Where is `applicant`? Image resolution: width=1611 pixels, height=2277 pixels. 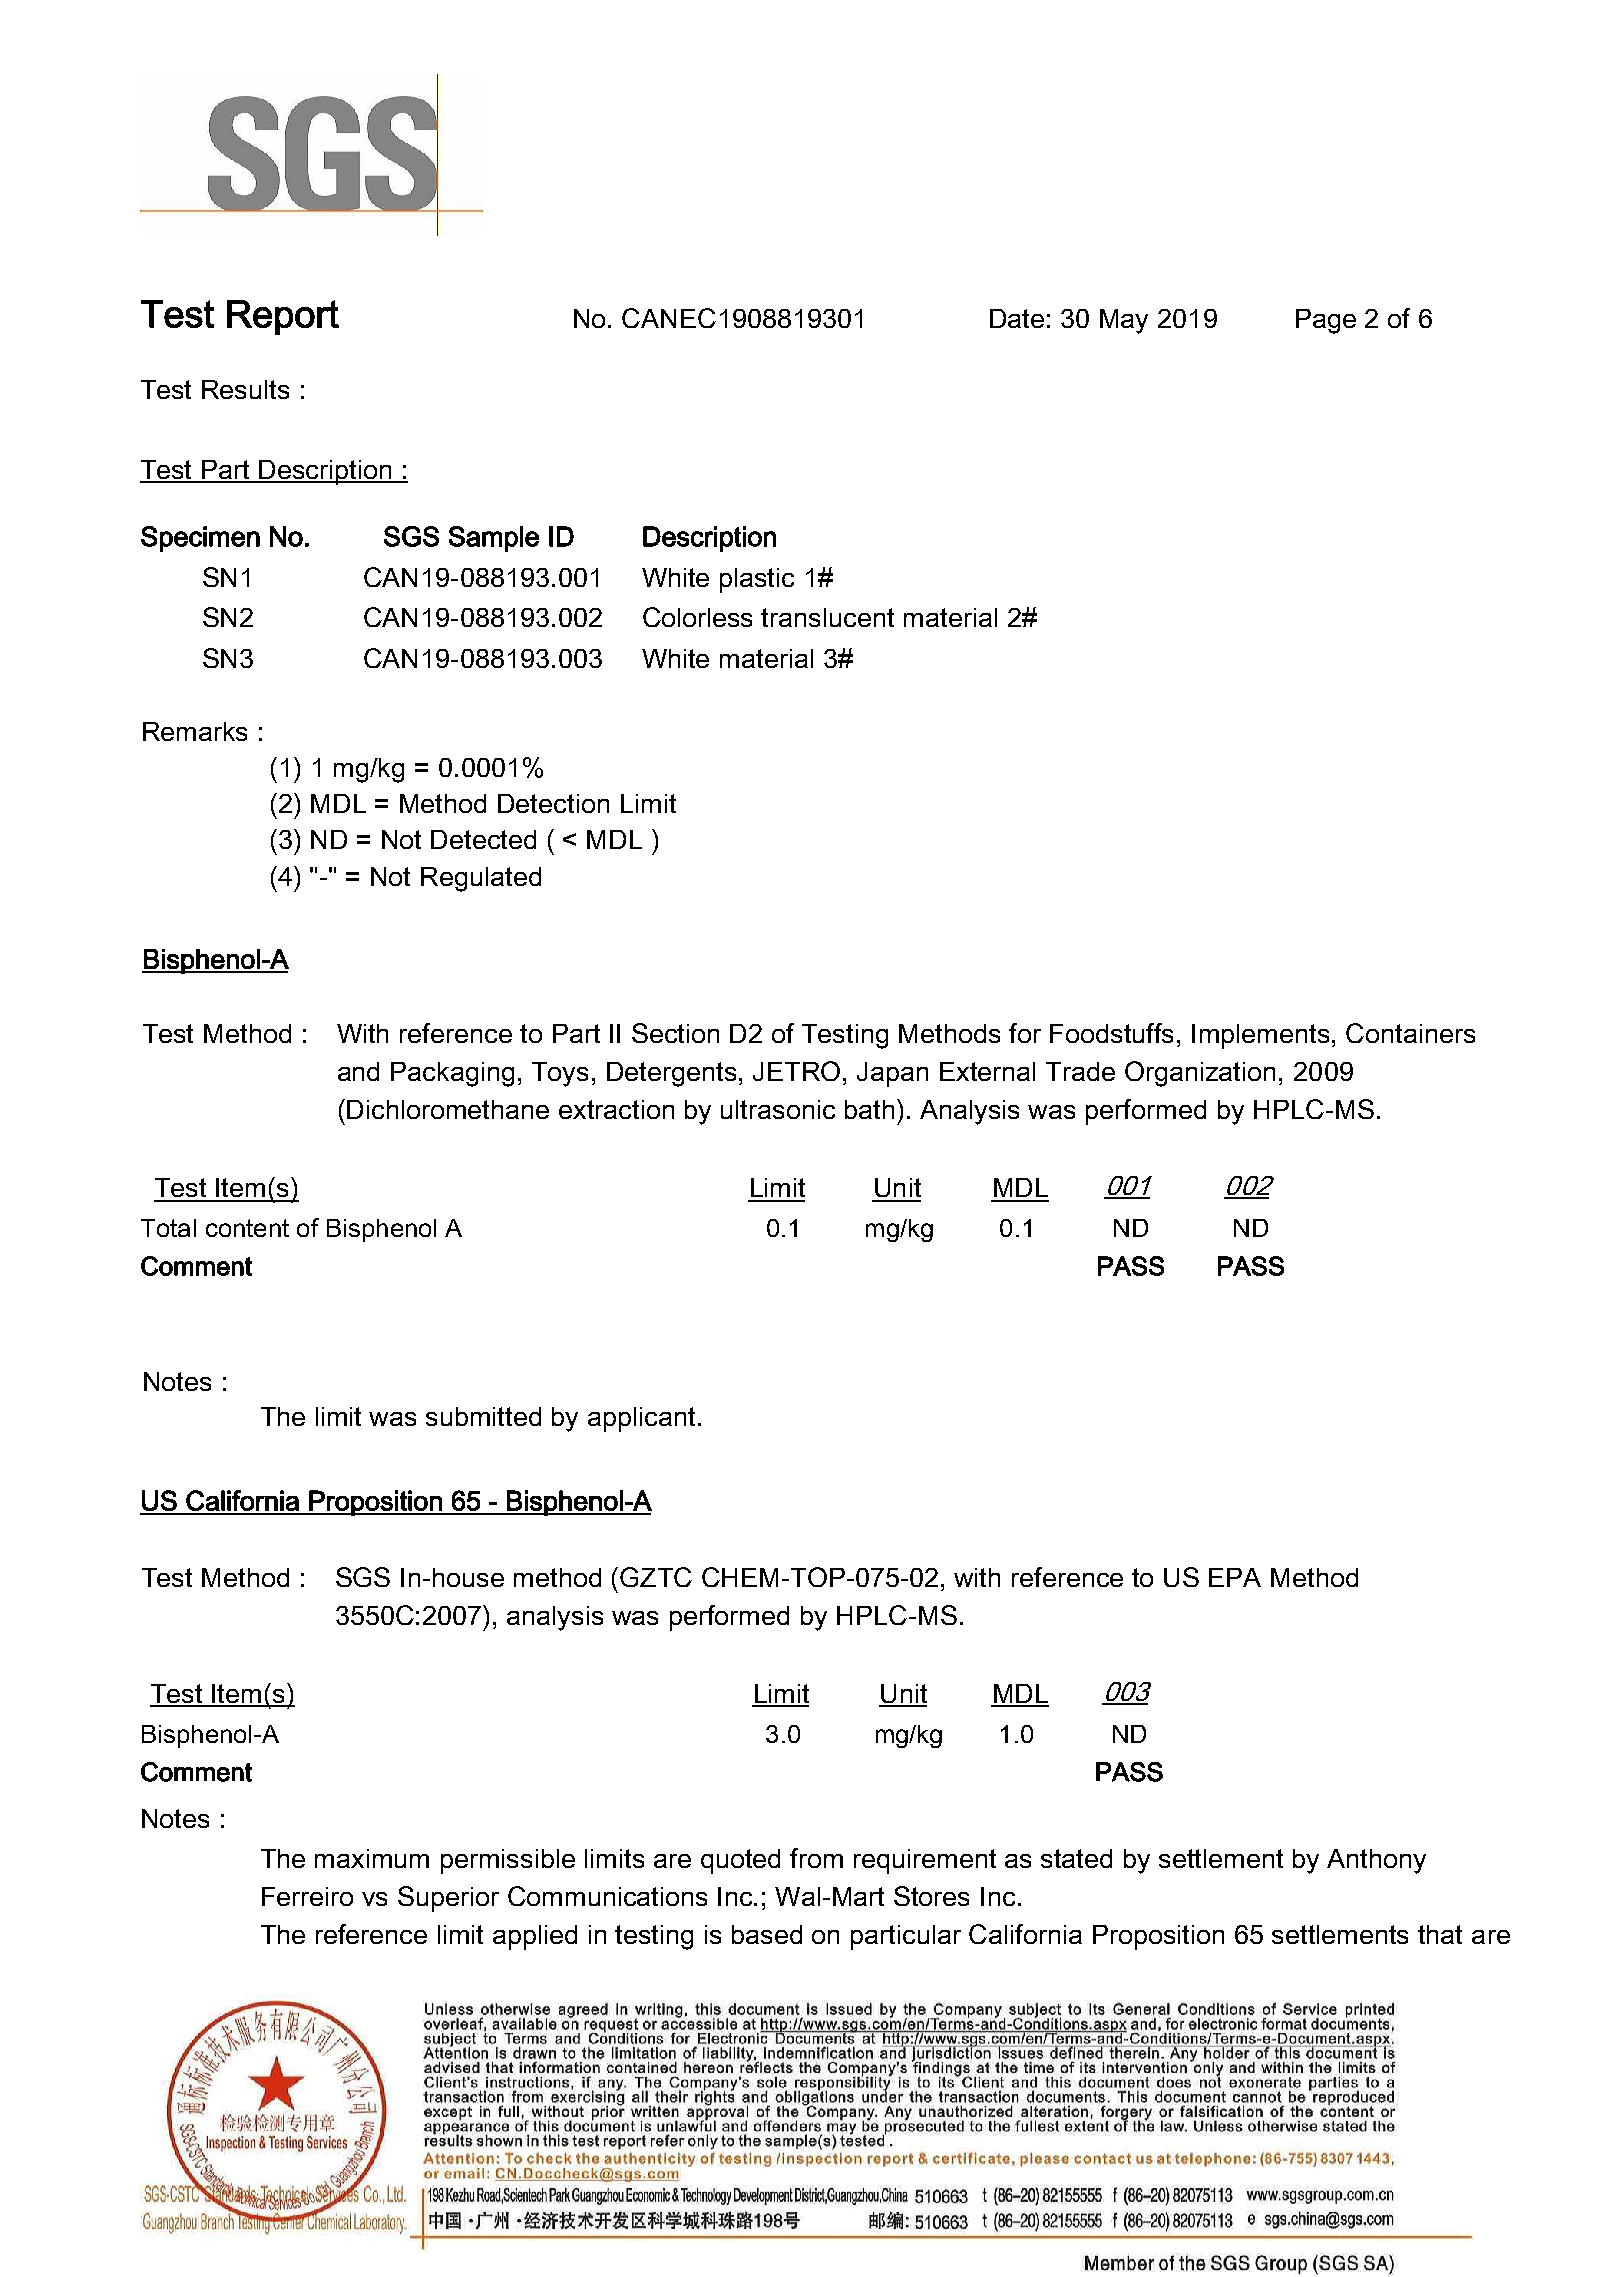 applicant is located at coordinates (641, 1419).
